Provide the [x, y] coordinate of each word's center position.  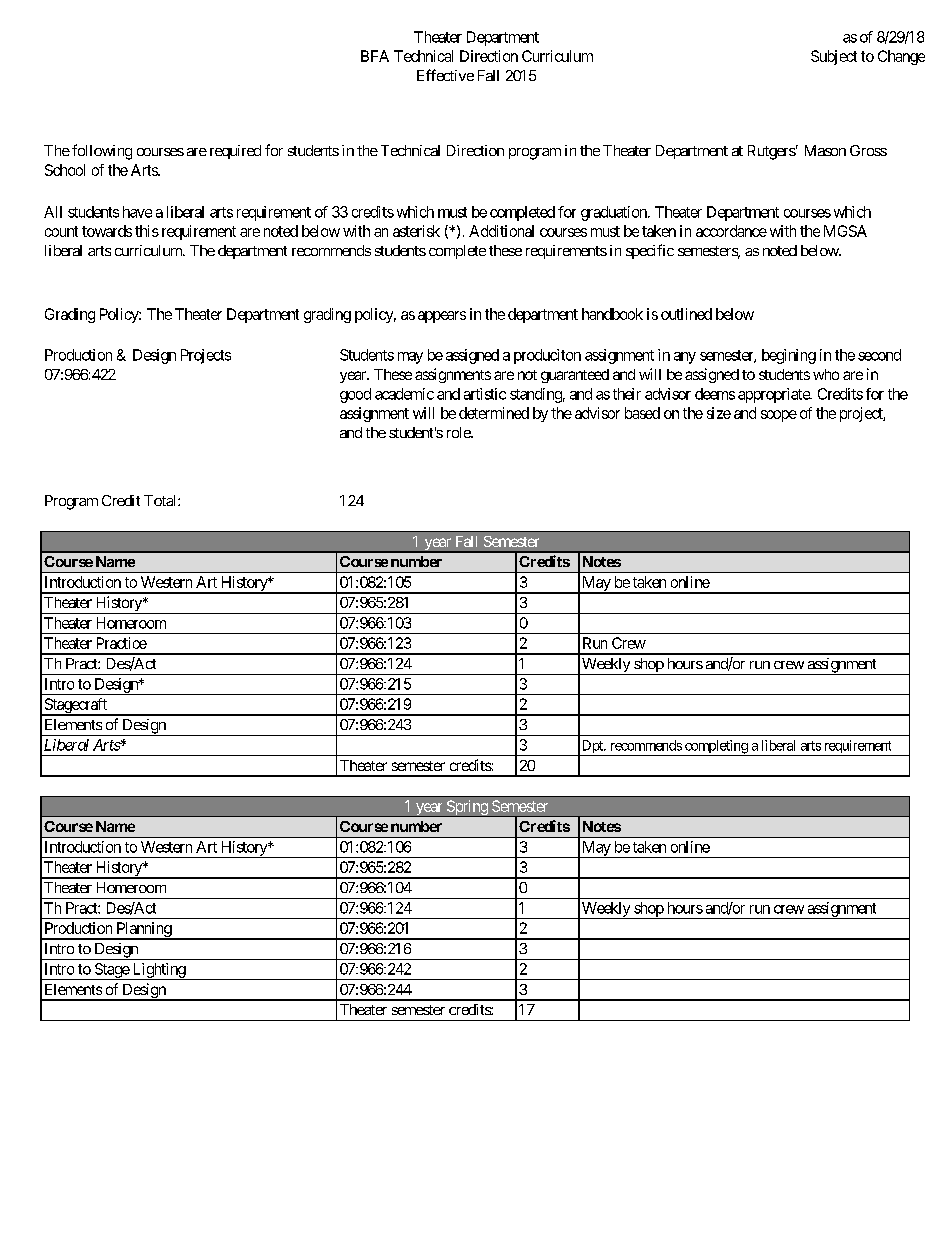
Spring [466, 808]
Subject [834, 57]
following [102, 152]
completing [715, 748]
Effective [445, 75]
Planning [143, 931]
